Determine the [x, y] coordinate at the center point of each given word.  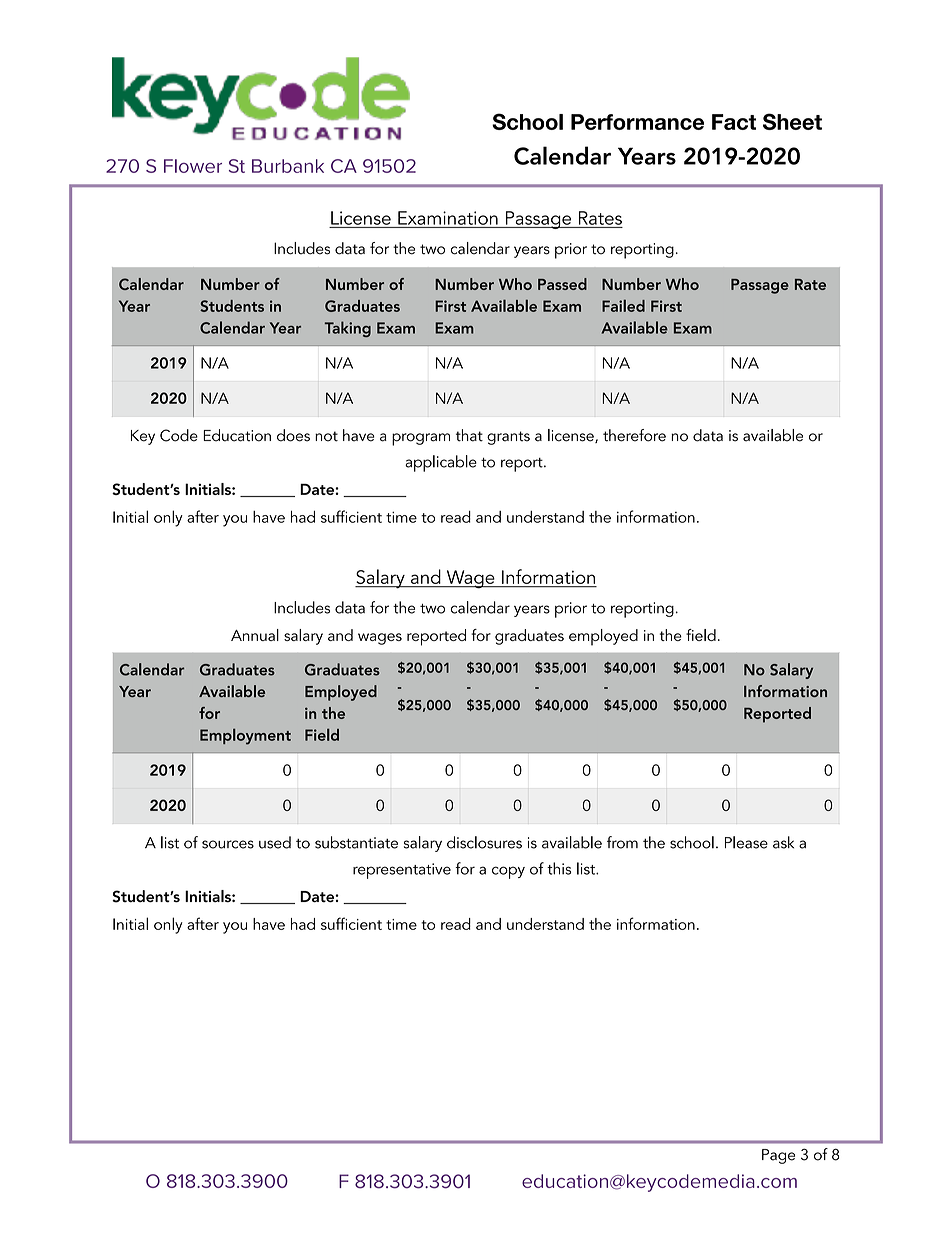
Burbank [288, 166]
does [293, 435]
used [275, 842]
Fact [734, 122]
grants [508, 438]
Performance [637, 122]
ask [783, 842]
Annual [255, 635]
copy [508, 872]
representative [402, 871]
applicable [441, 463]
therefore [634, 435]
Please [746, 842]
